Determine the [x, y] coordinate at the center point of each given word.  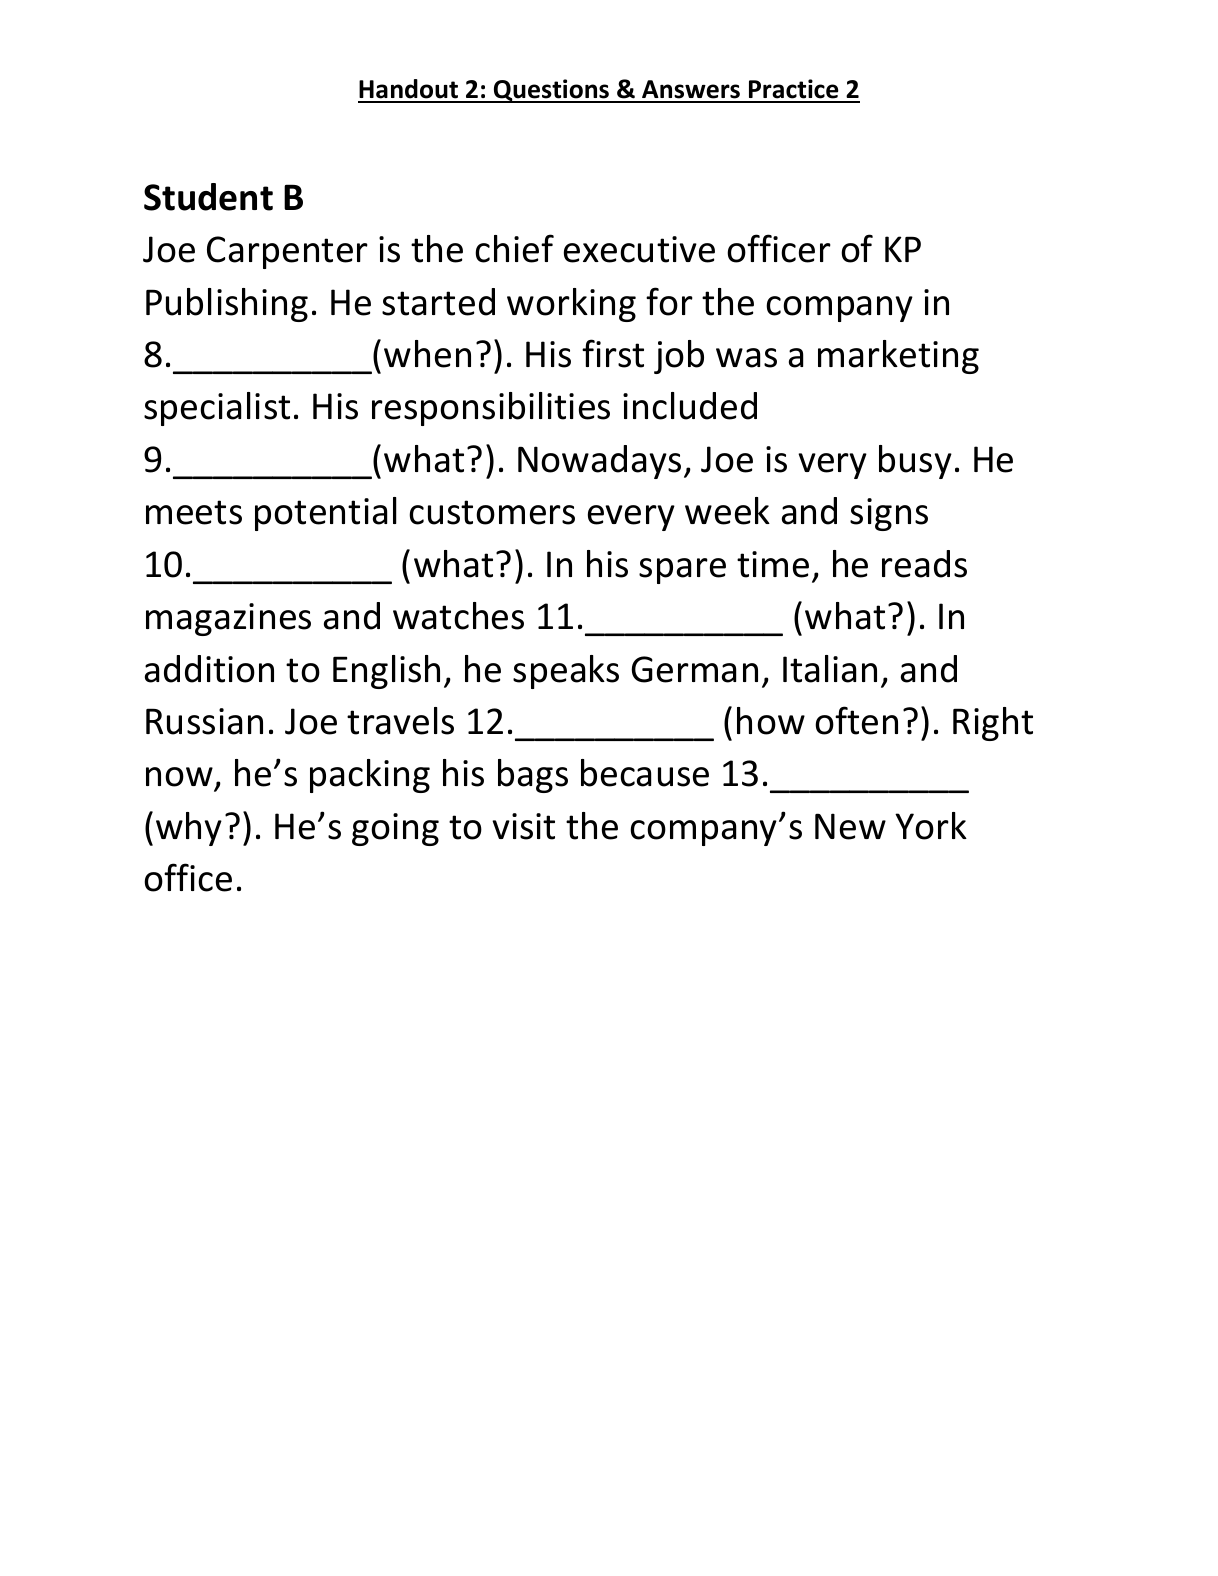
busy [915, 462]
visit [523, 826]
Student [208, 197]
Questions [551, 91]
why [189, 829]
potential [326, 514]
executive [639, 249]
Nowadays [599, 462]
